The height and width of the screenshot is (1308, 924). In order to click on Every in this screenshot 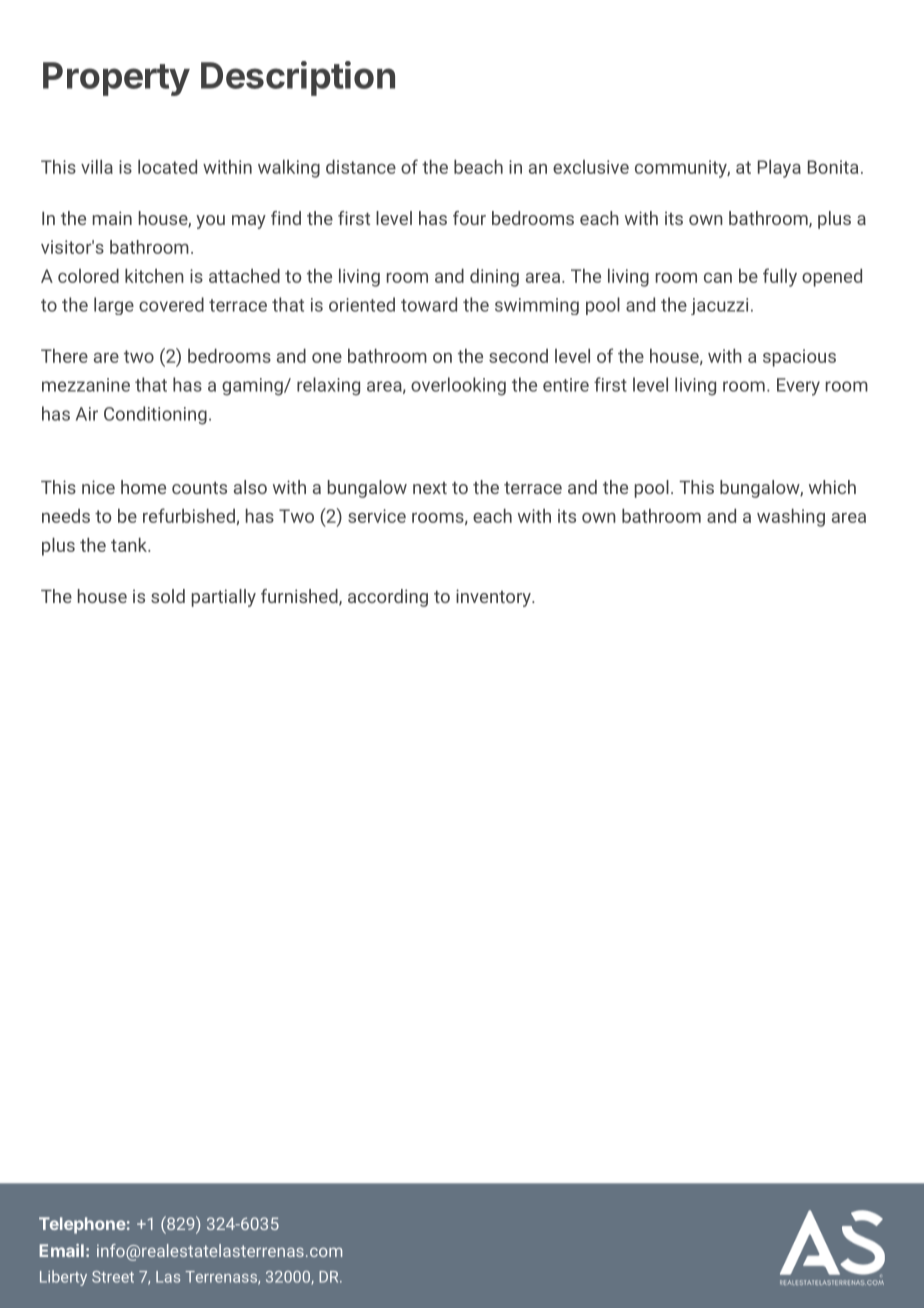, I will do `click(798, 387)`.
